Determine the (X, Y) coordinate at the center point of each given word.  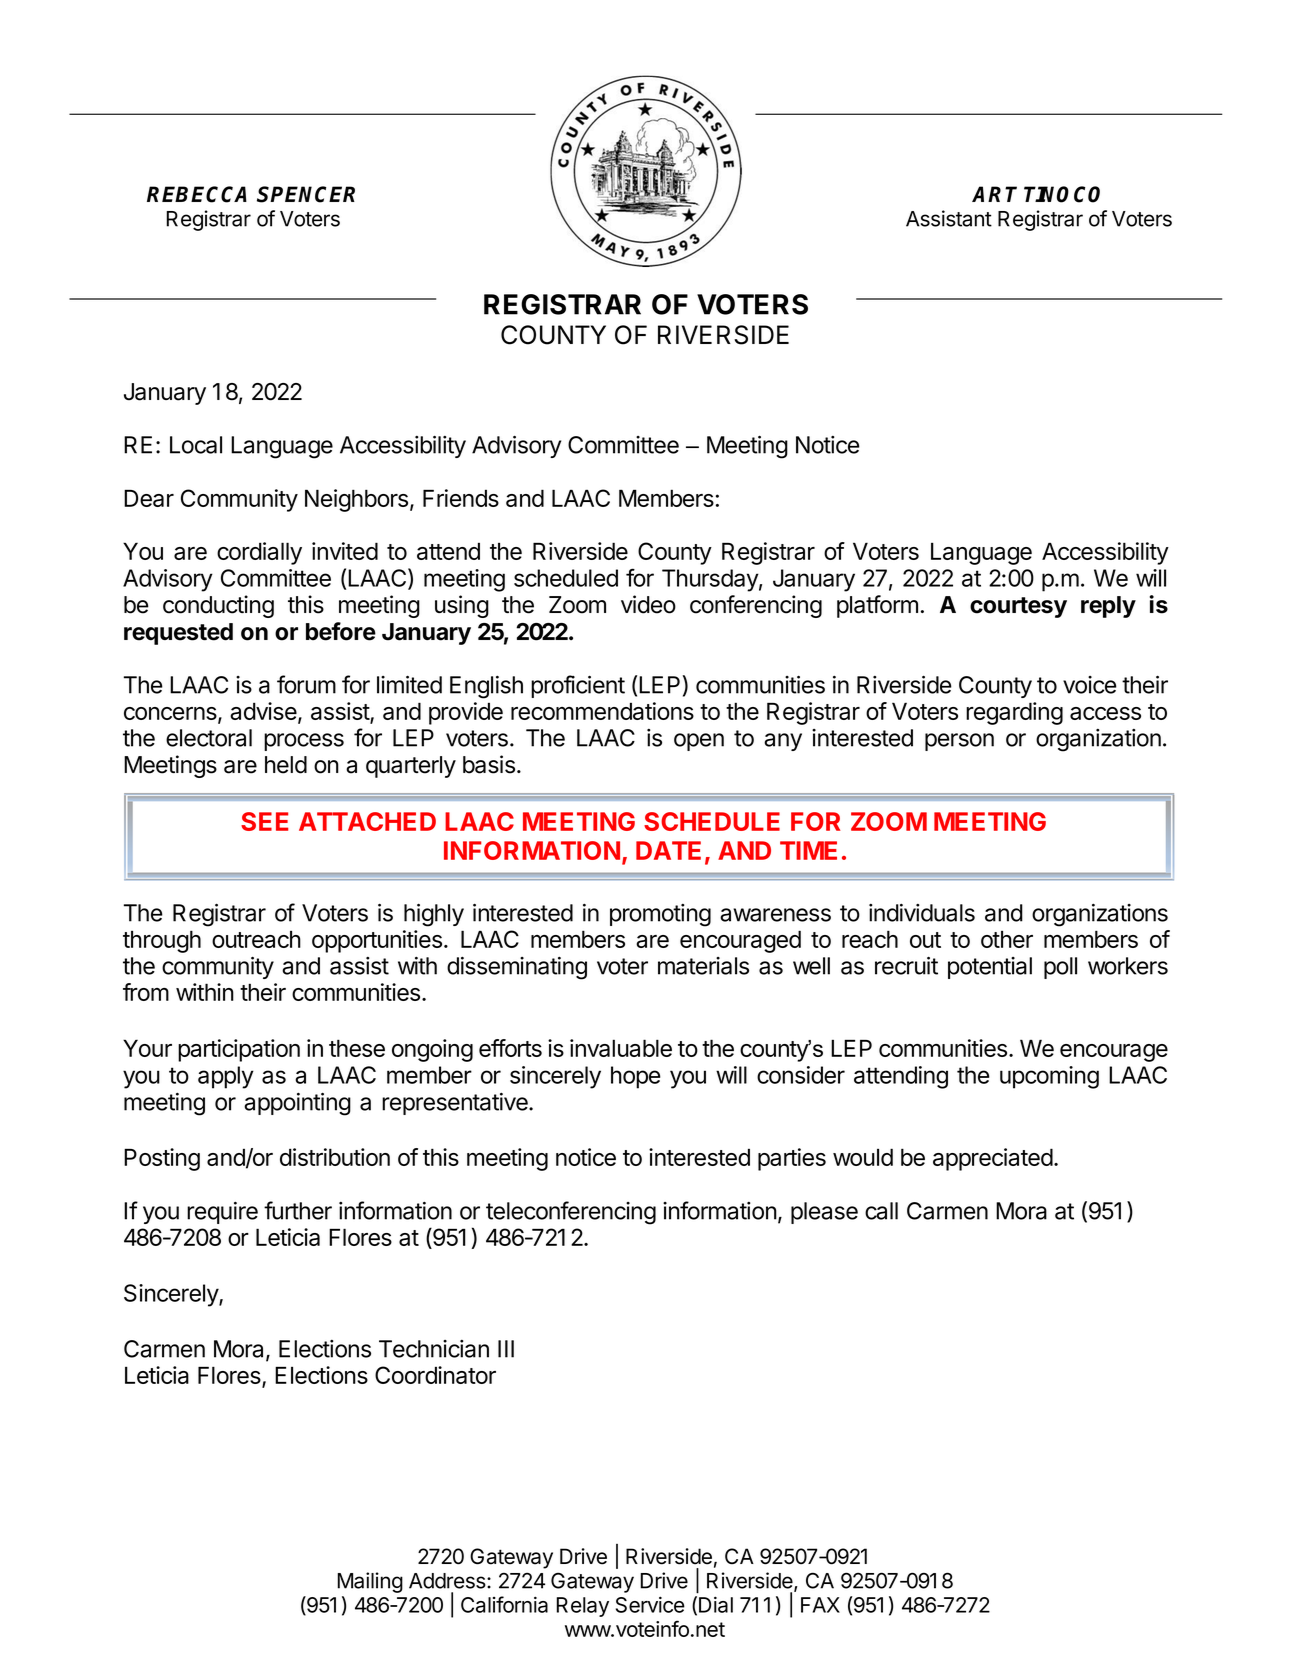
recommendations (602, 711)
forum (306, 684)
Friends (461, 498)
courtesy (1018, 607)
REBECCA (197, 194)
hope (635, 1077)
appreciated (993, 1159)
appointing (297, 1104)
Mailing (370, 1582)
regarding (1014, 713)
